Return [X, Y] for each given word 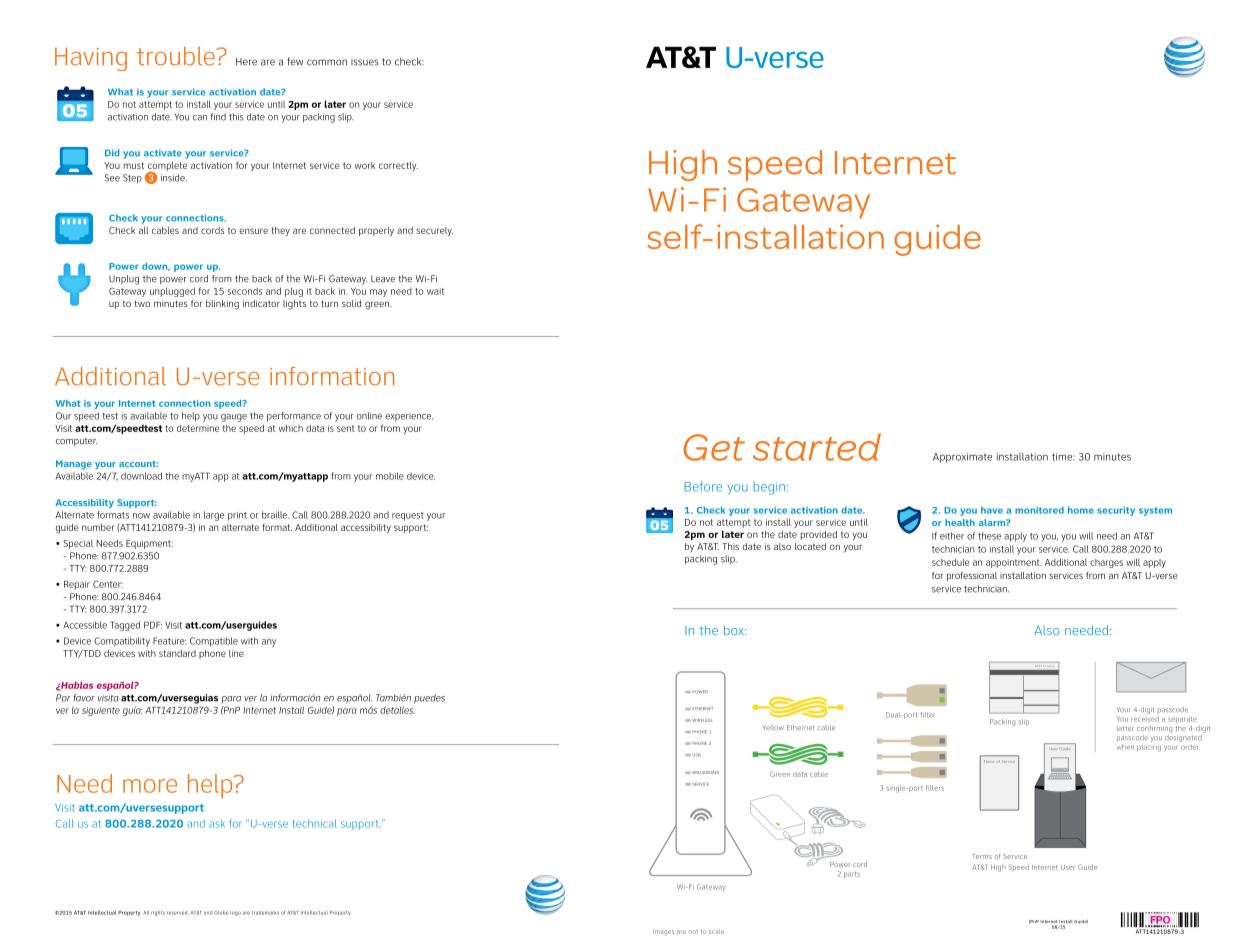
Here [246, 62]
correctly [398, 166]
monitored [1039, 510]
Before [703, 486]
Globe [221, 913]
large [214, 516]
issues [365, 62]
